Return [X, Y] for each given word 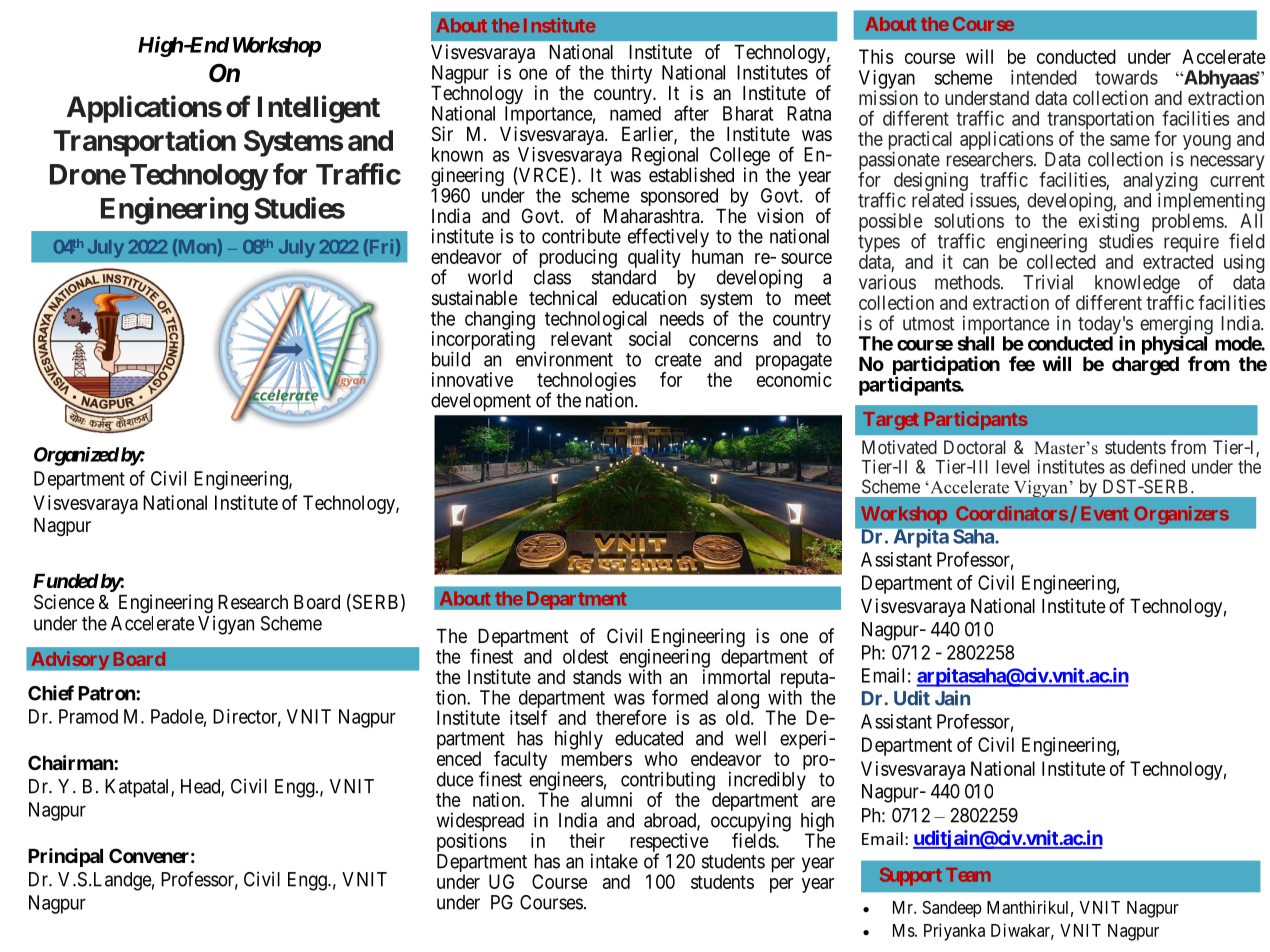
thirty [631, 74]
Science [64, 602]
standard [624, 277]
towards [1126, 77]
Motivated [899, 447]
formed [680, 697]
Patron [107, 693]
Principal [65, 857]
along [738, 700]
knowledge [1136, 285]
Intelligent [319, 109]
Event [1105, 513]
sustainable [475, 298]
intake [614, 861]
